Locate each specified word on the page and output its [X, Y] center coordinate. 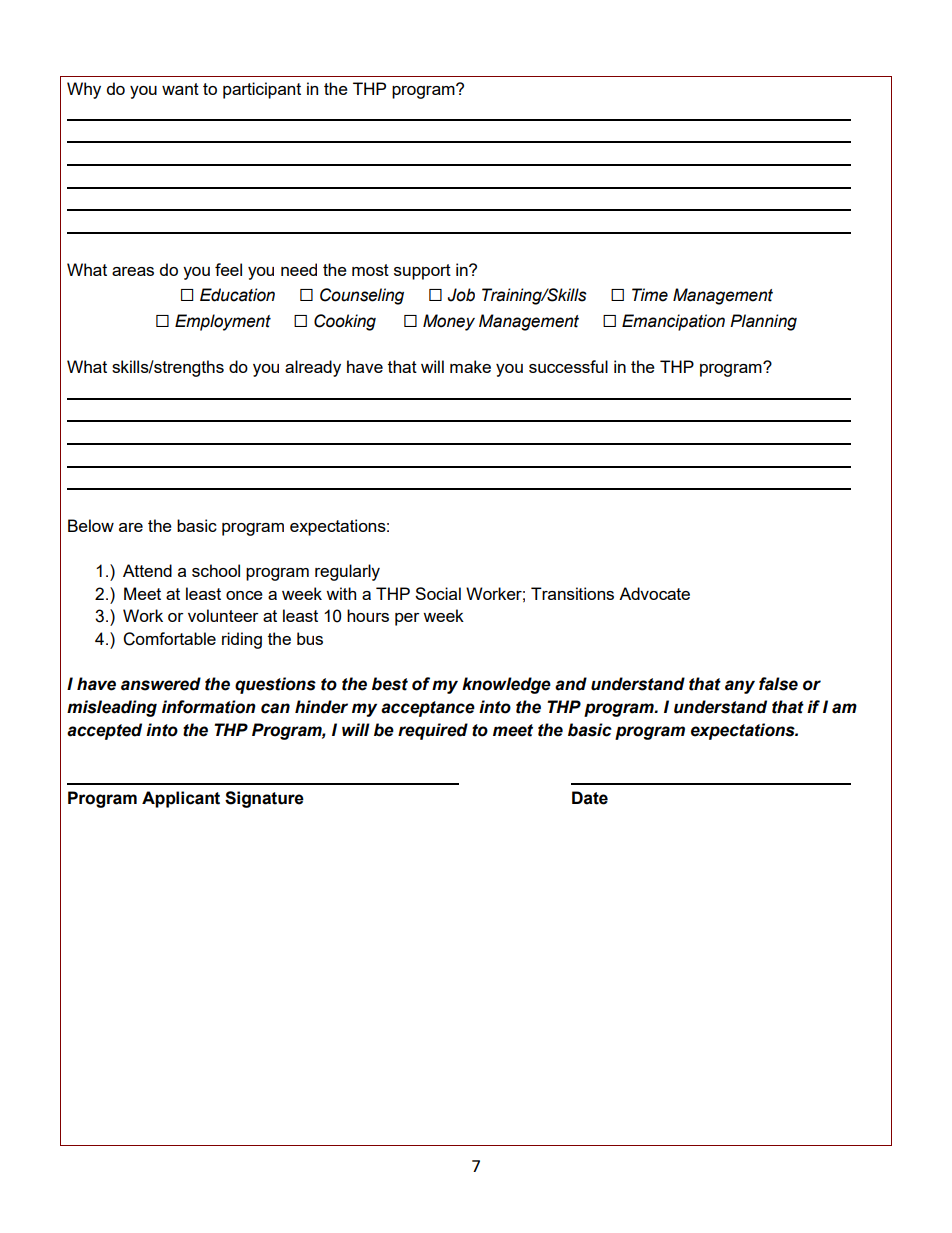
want [180, 89]
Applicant [181, 799]
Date [590, 798]
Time [650, 295]
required [433, 731]
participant [262, 90]
